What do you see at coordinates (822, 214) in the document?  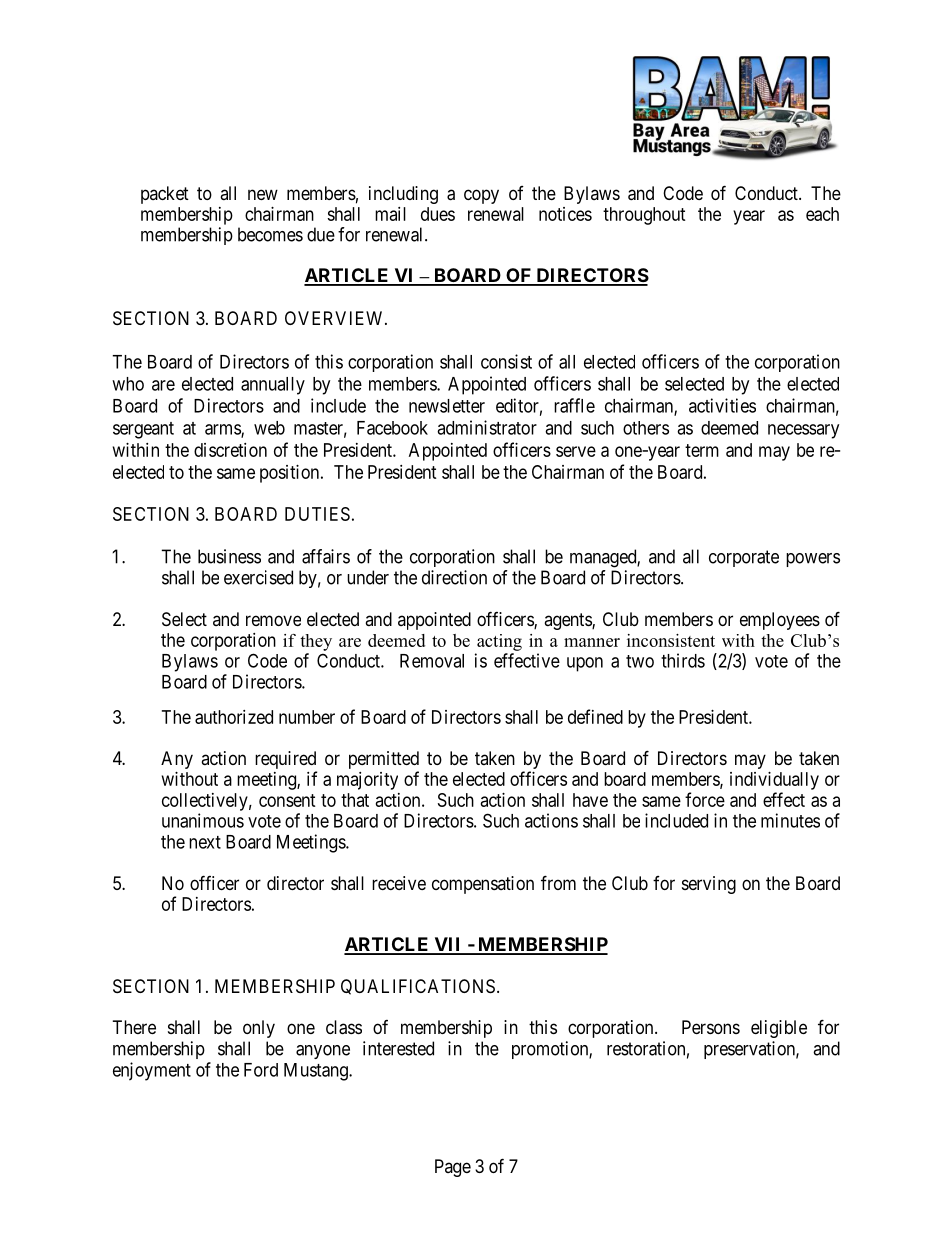 I see `each` at bounding box center [822, 214].
